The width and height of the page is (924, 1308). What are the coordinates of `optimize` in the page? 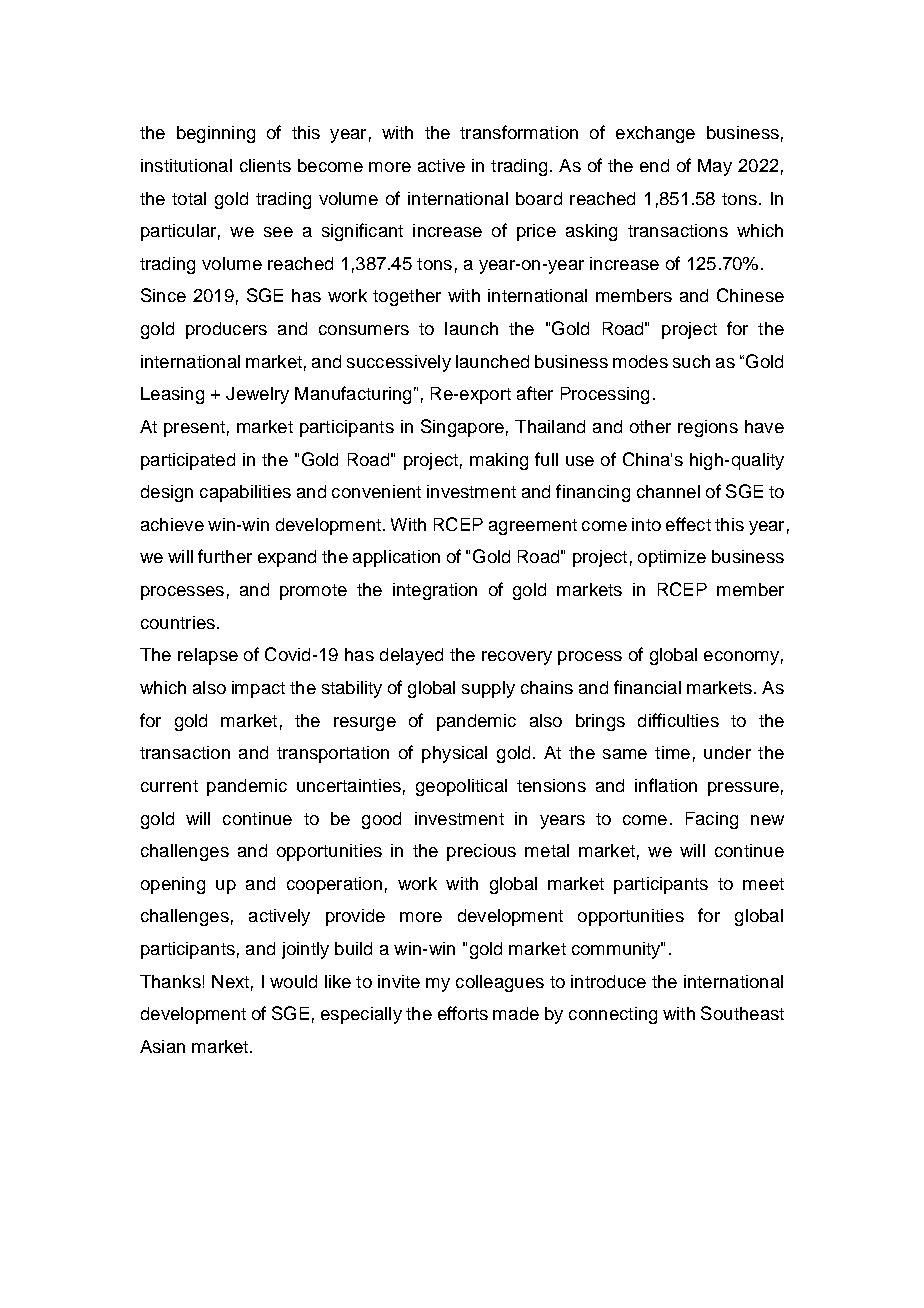 It's located at (672, 558).
